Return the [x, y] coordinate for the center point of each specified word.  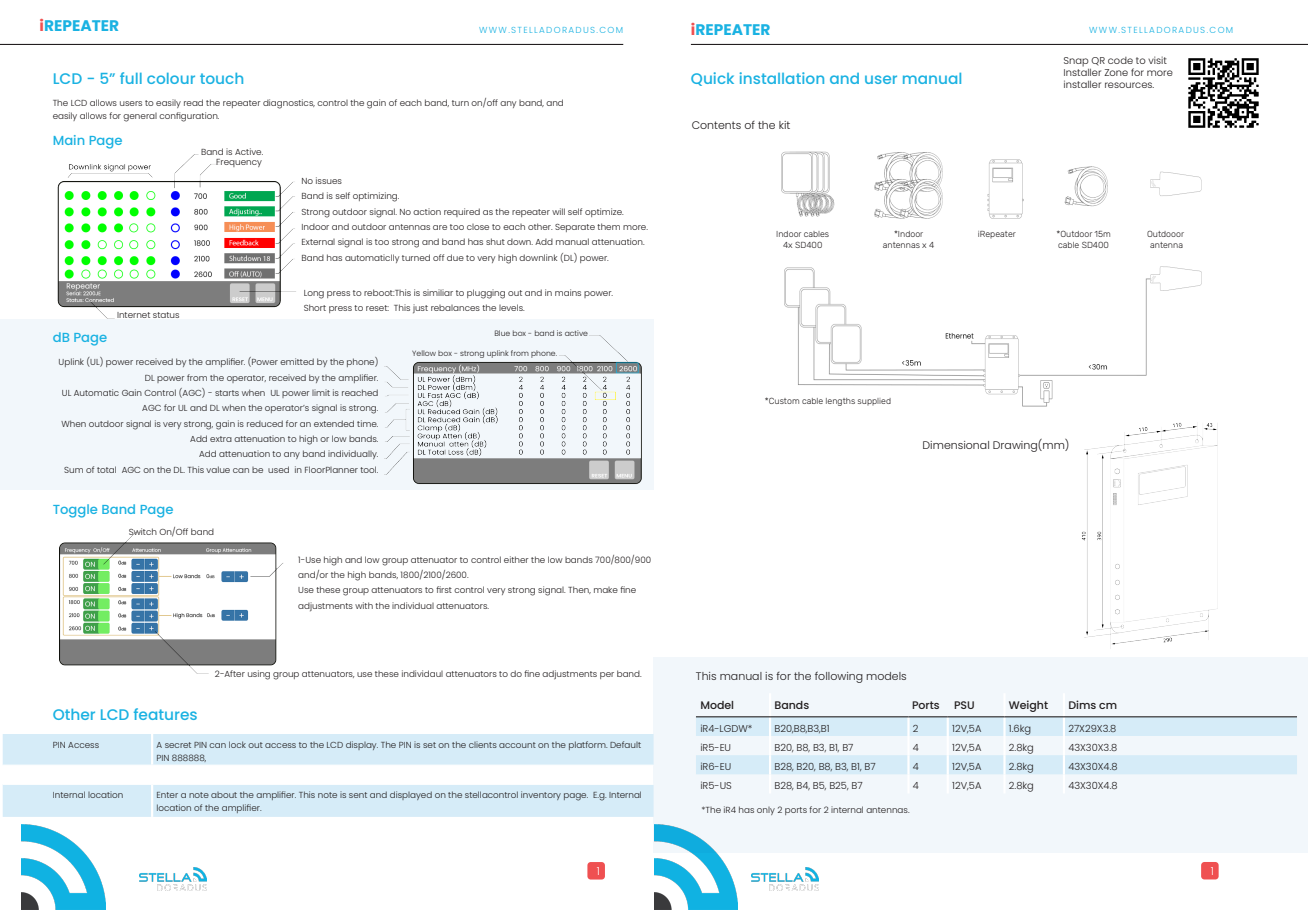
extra [221, 439]
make [606, 590]
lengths [840, 402]
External [318, 242]
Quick [712, 79]
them [608, 226]
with [364, 605]
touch [221, 78]
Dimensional [956, 445]
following [839, 677]
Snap [1076, 62]
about [224, 795]
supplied [874, 401]
